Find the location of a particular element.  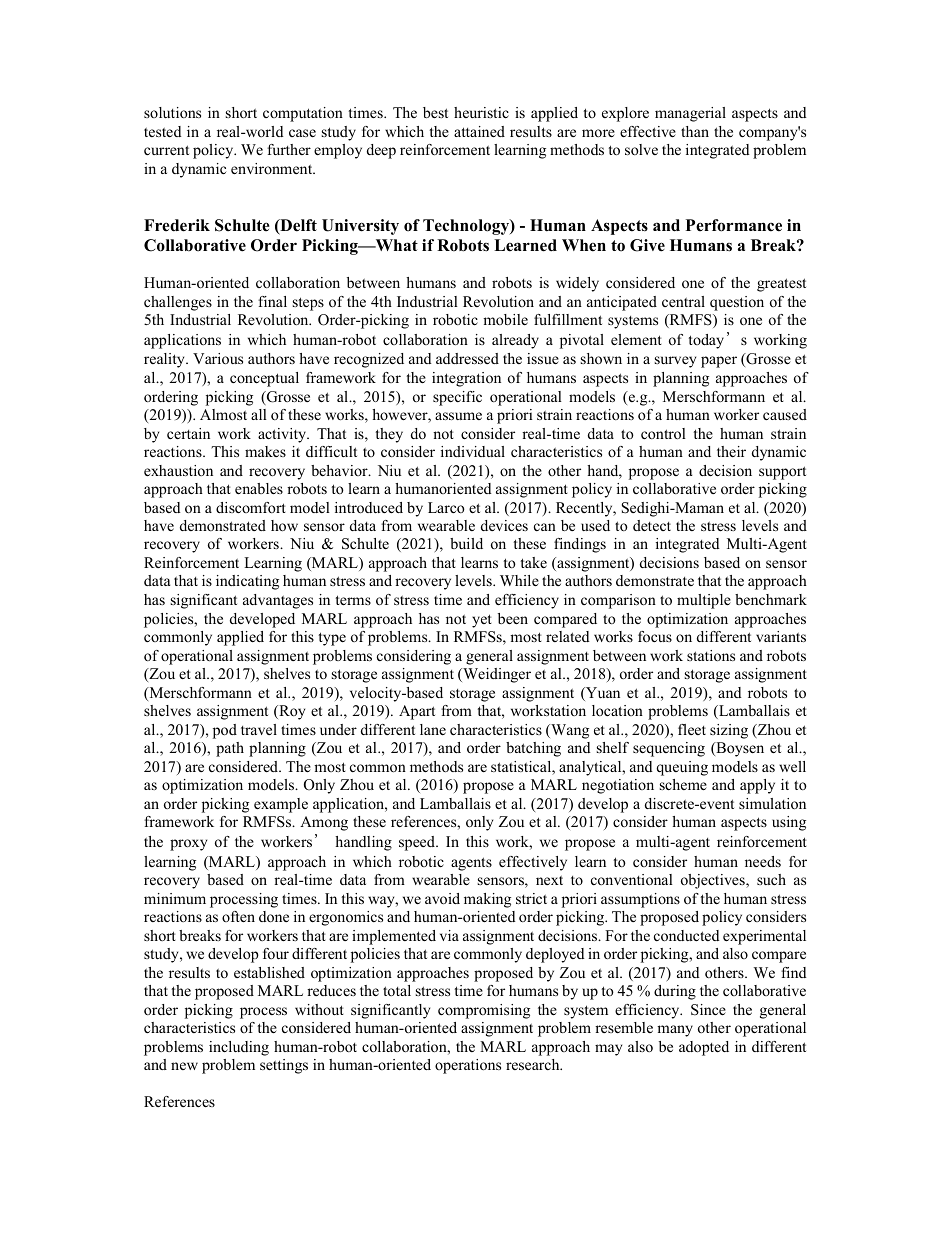

benchmark is located at coordinates (771, 599).
